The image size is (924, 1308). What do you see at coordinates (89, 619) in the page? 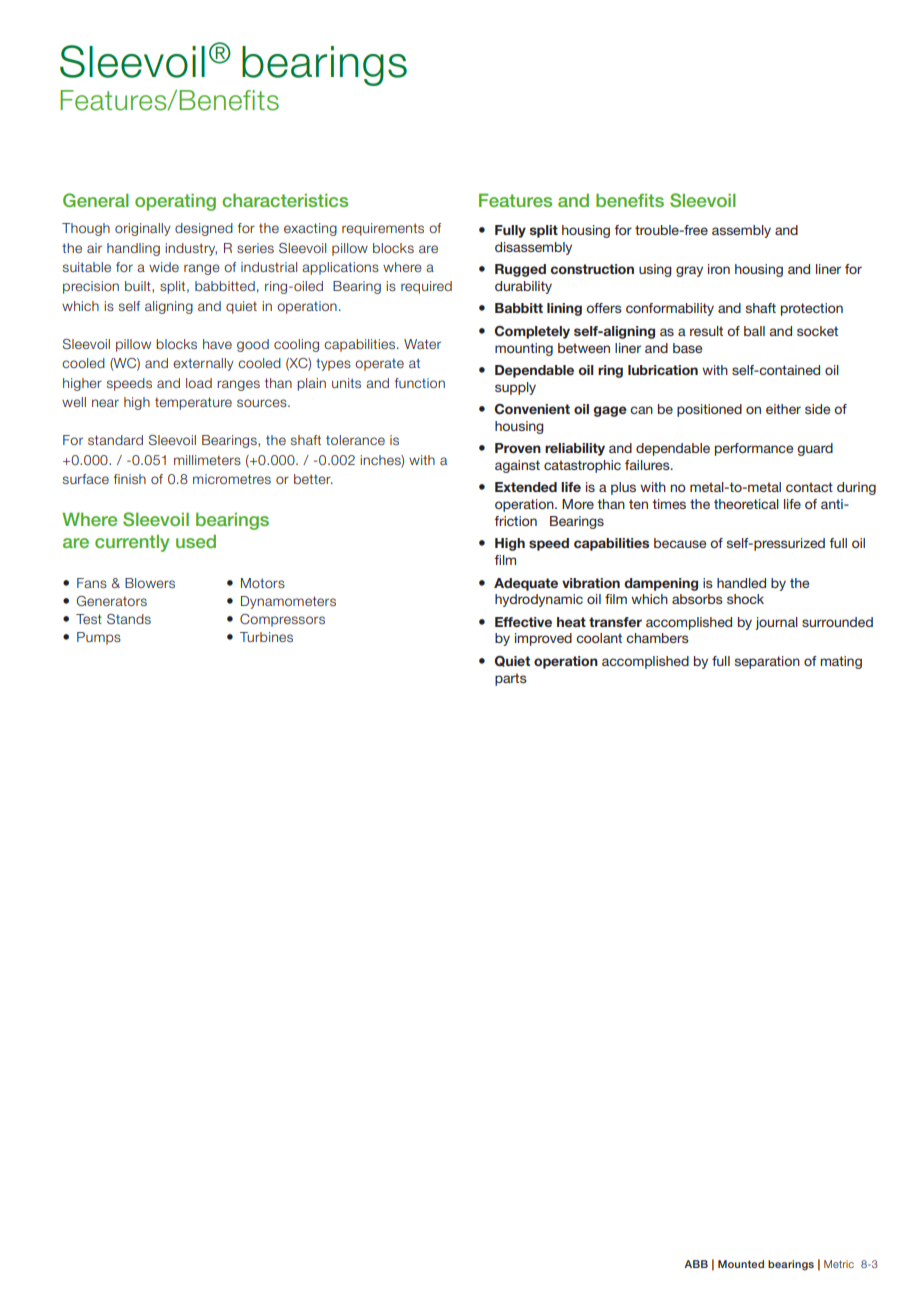
I see `Test` at bounding box center [89, 619].
